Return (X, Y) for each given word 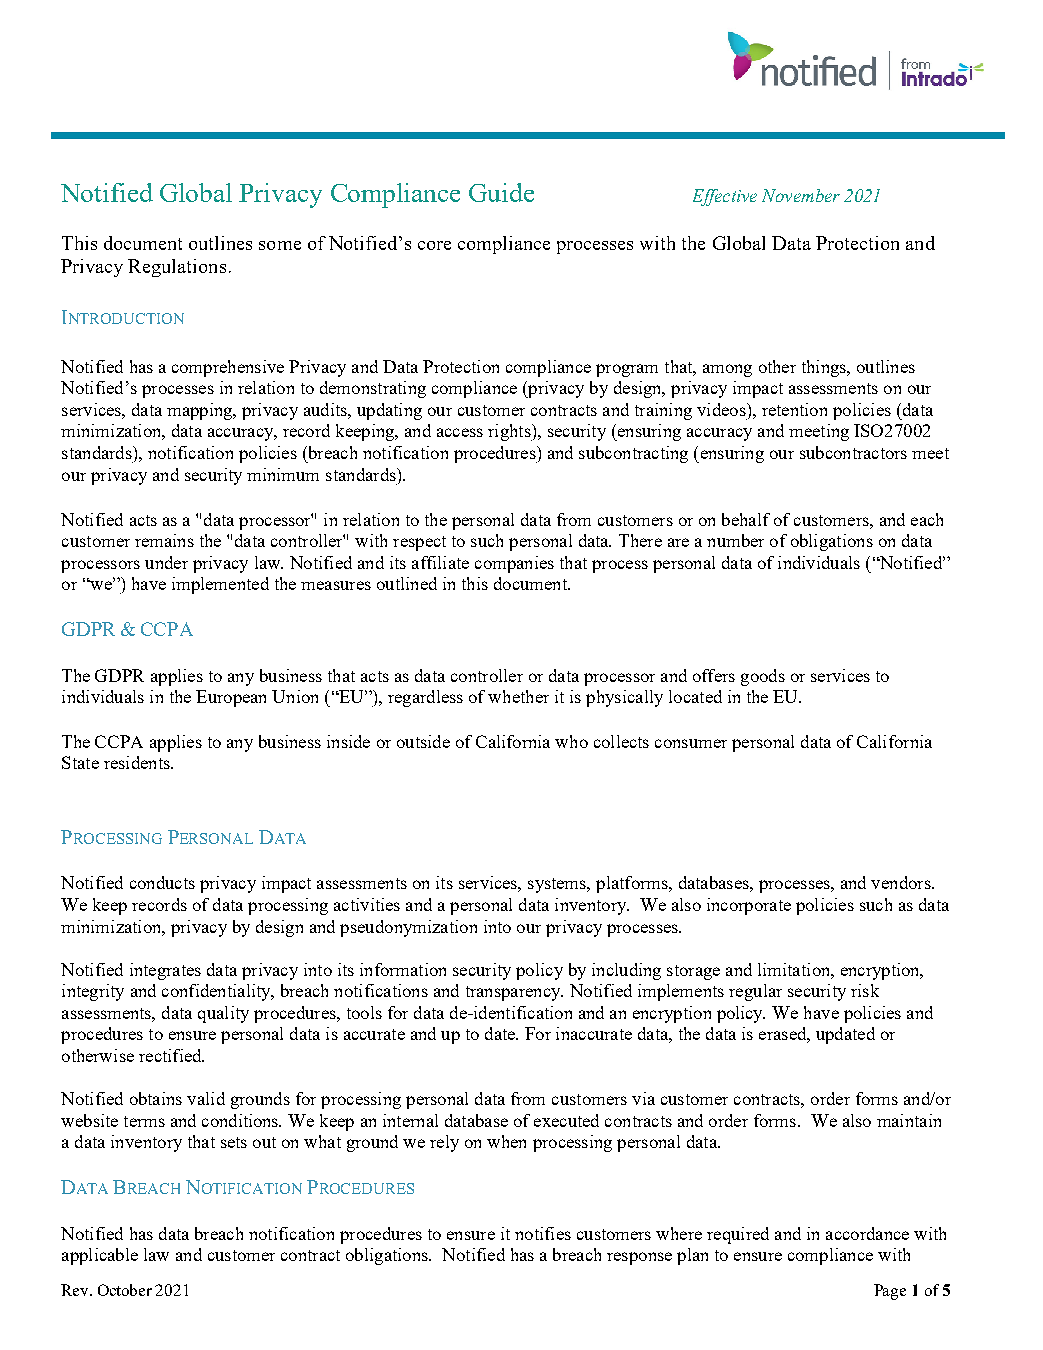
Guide (501, 192)
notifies (543, 1233)
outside (423, 741)
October (125, 1290)
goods (763, 677)
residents (138, 762)
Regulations (177, 268)
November (801, 195)
